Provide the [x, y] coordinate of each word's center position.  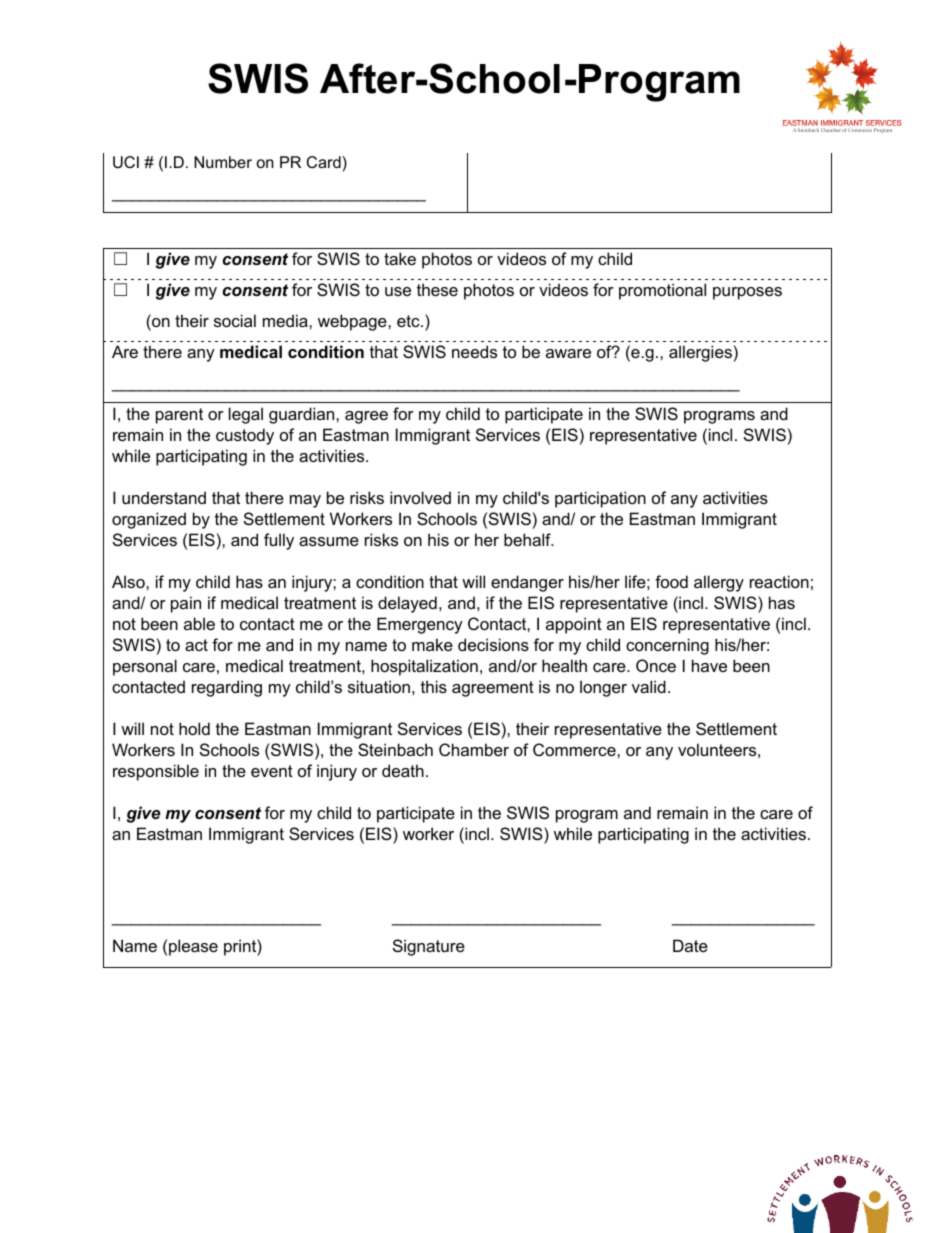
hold [194, 728]
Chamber [474, 749]
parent [179, 416]
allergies [700, 353]
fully [279, 541]
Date [690, 945]
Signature [429, 947]
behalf [528, 539]
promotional [662, 291]
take [400, 258]
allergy [719, 583]
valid [649, 686]
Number [223, 162]
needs [474, 351]
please [193, 947]
